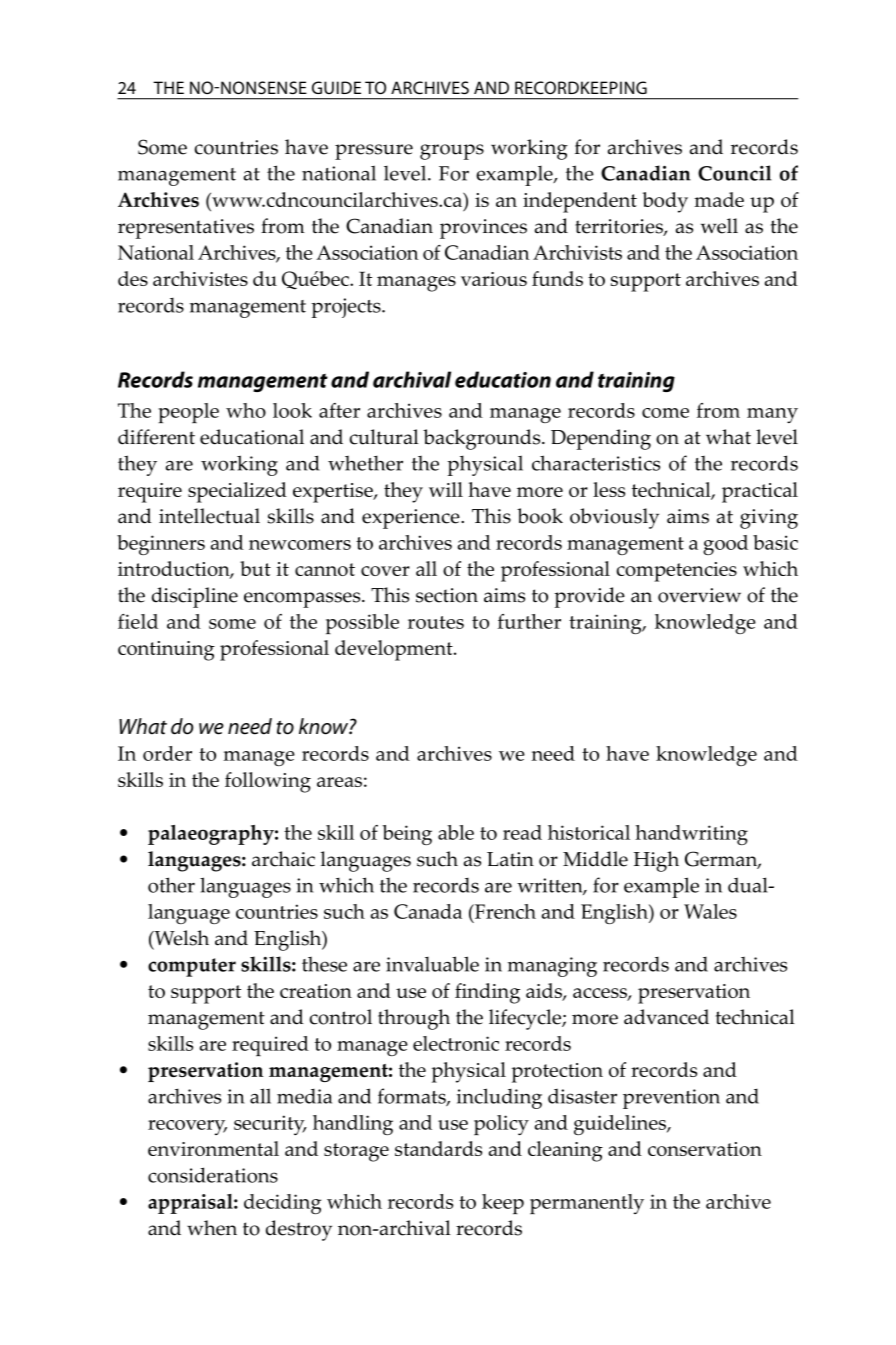 Image resolution: width=896 pixels, height=1345 pixels. Describe the element at coordinates (395, 650) in the screenshot. I see `development` at that location.
